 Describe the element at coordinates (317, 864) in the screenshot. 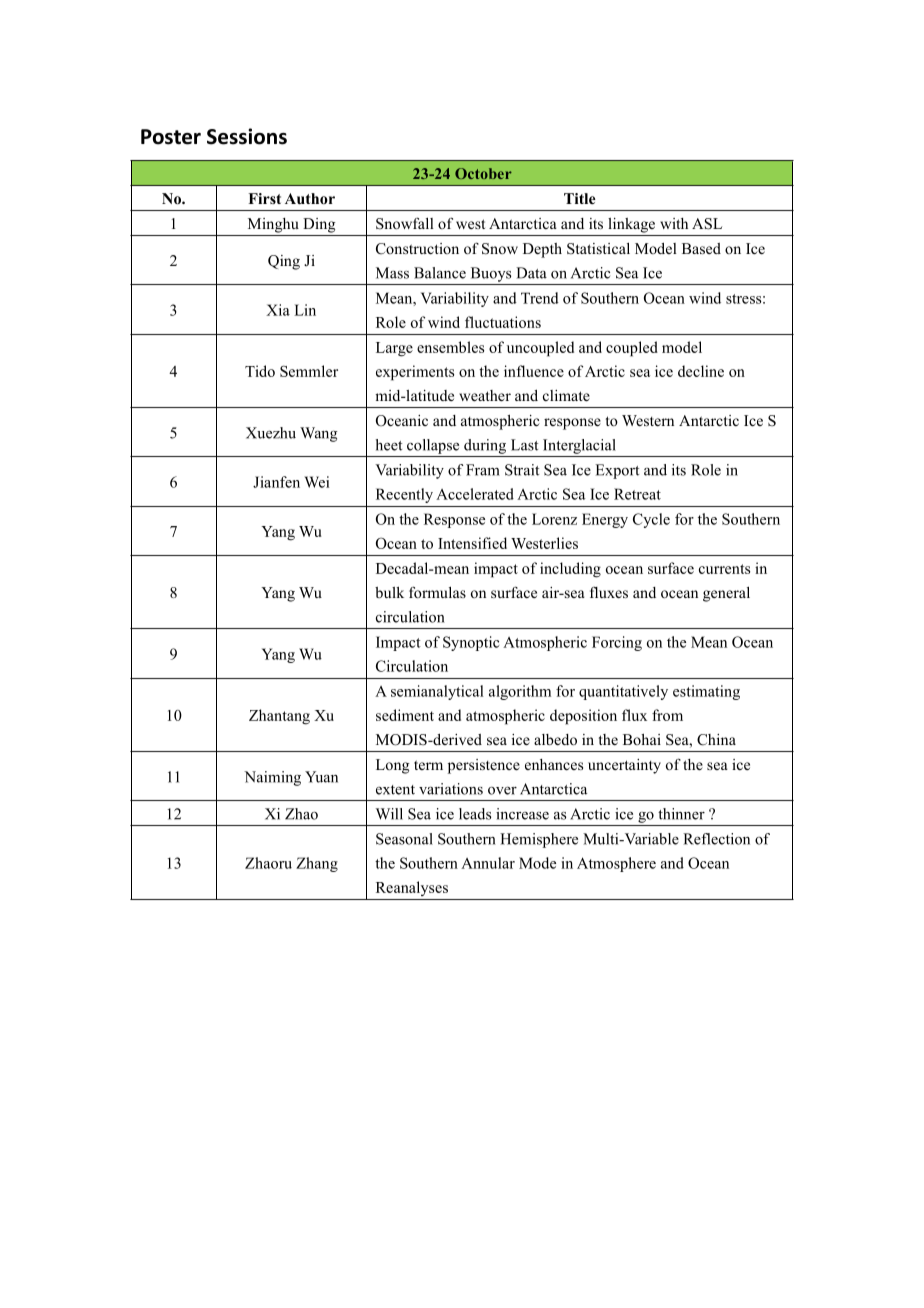

I see `Zhang` at that location.
